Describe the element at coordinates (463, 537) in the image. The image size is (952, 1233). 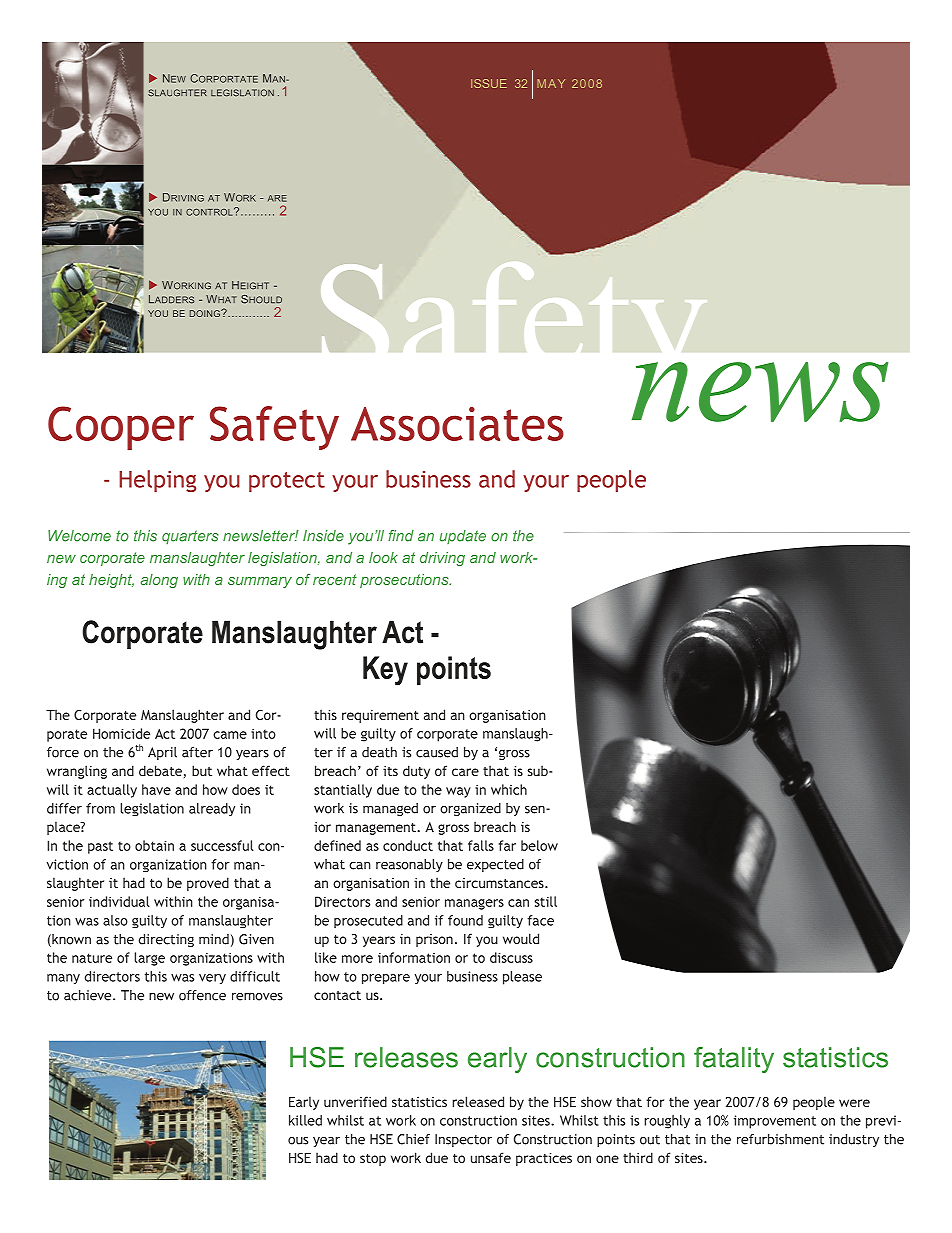
I see `update` at that location.
